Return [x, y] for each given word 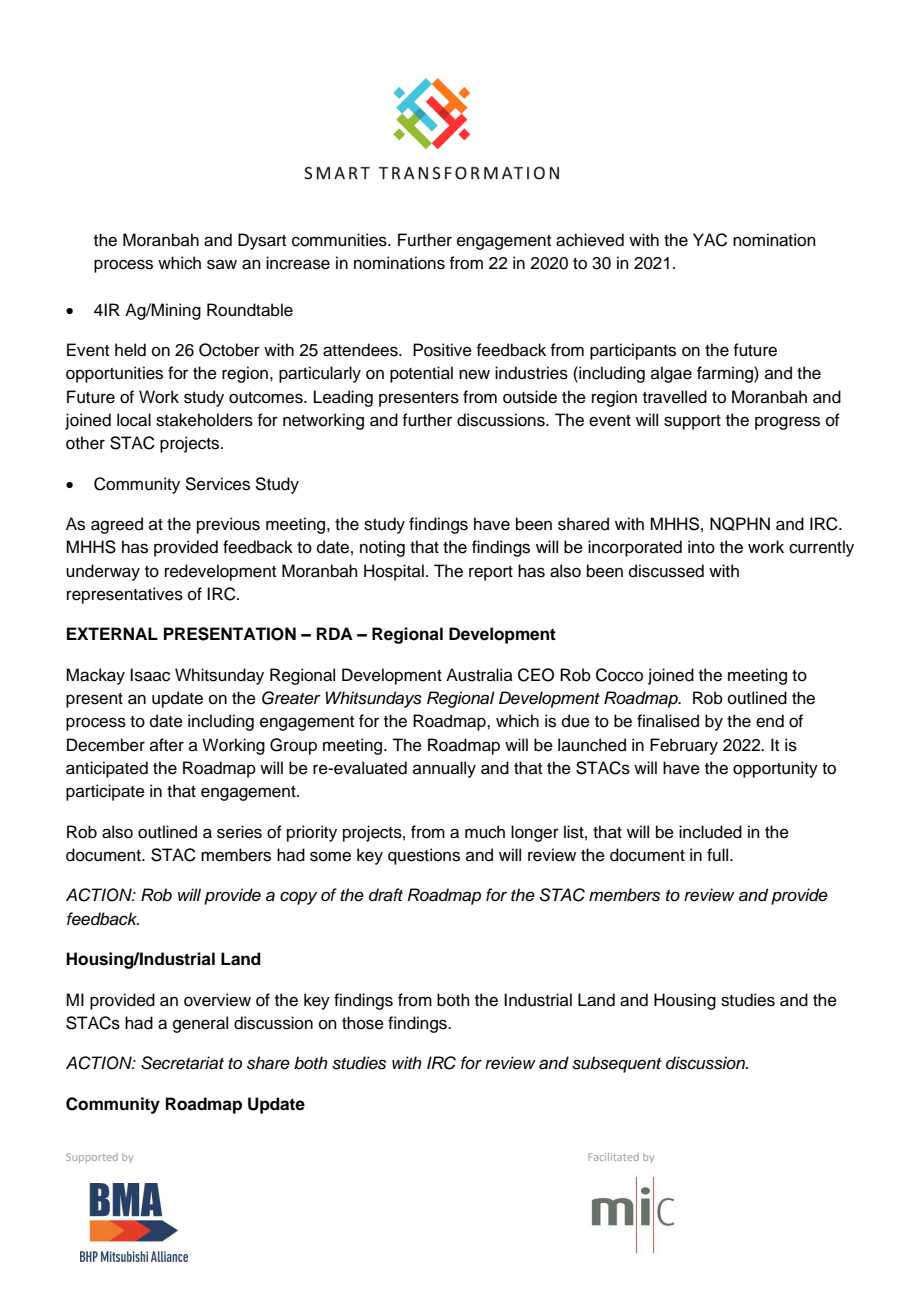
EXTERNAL [112, 633]
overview [217, 1000]
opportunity [775, 769]
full [719, 855]
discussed [666, 571]
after [167, 745]
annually [444, 769]
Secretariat [182, 1063]
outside [530, 397]
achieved [590, 240]
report [491, 573]
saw [222, 264]
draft [386, 895]
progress [787, 423]
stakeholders [204, 420]
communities [340, 240]
